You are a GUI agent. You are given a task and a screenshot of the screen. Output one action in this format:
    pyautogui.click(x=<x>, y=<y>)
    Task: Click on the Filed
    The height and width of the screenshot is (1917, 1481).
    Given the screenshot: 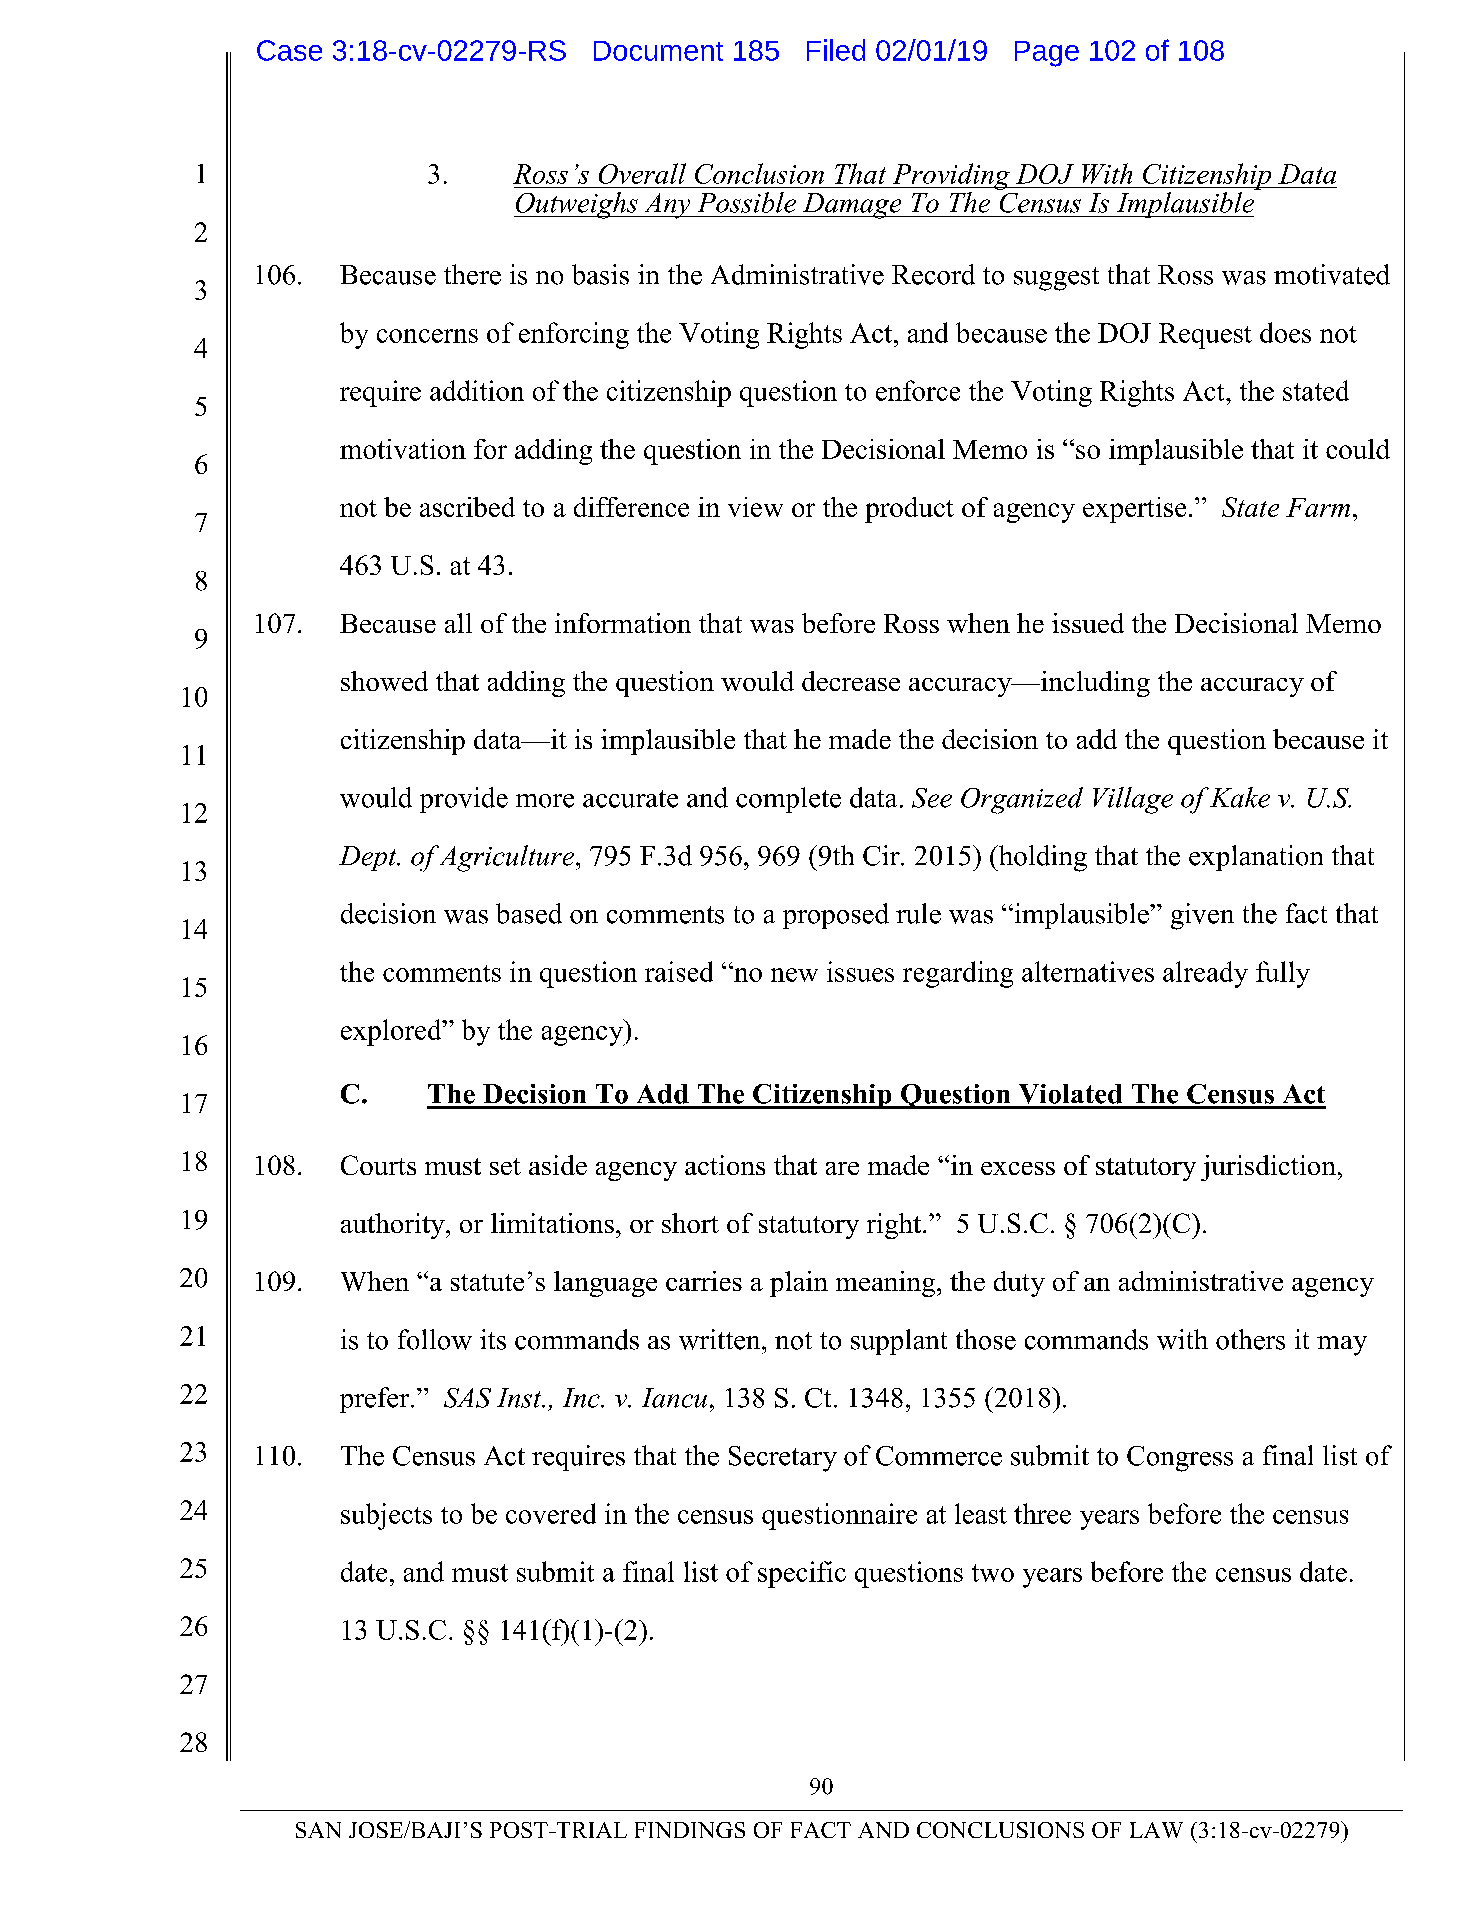 What is the action you would take?
    pyautogui.click(x=836, y=50)
